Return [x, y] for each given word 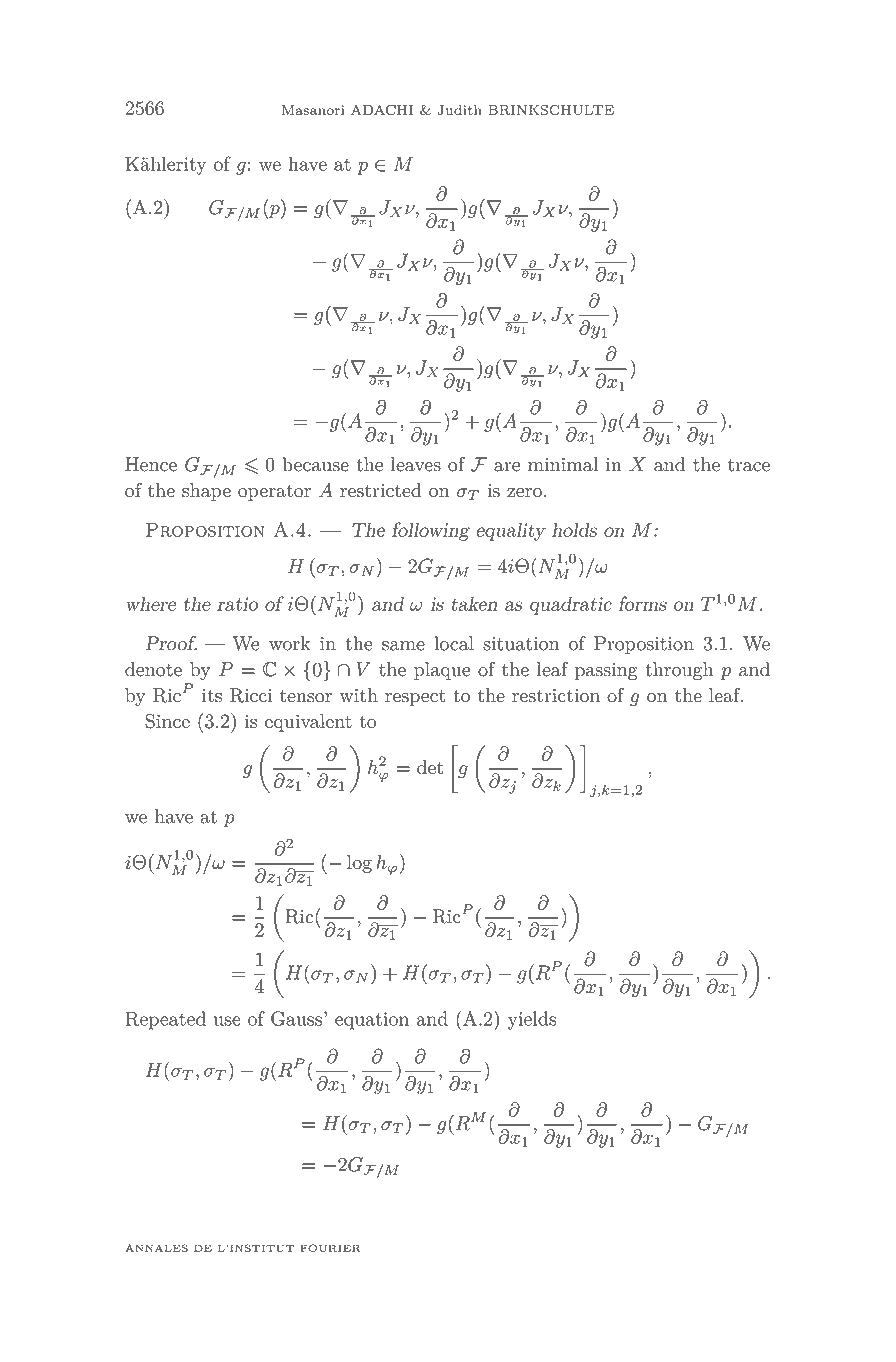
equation [372, 1021]
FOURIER [330, 1248]
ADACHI [382, 110]
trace [749, 465]
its [212, 696]
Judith [460, 110]
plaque [442, 671]
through [679, 671]
